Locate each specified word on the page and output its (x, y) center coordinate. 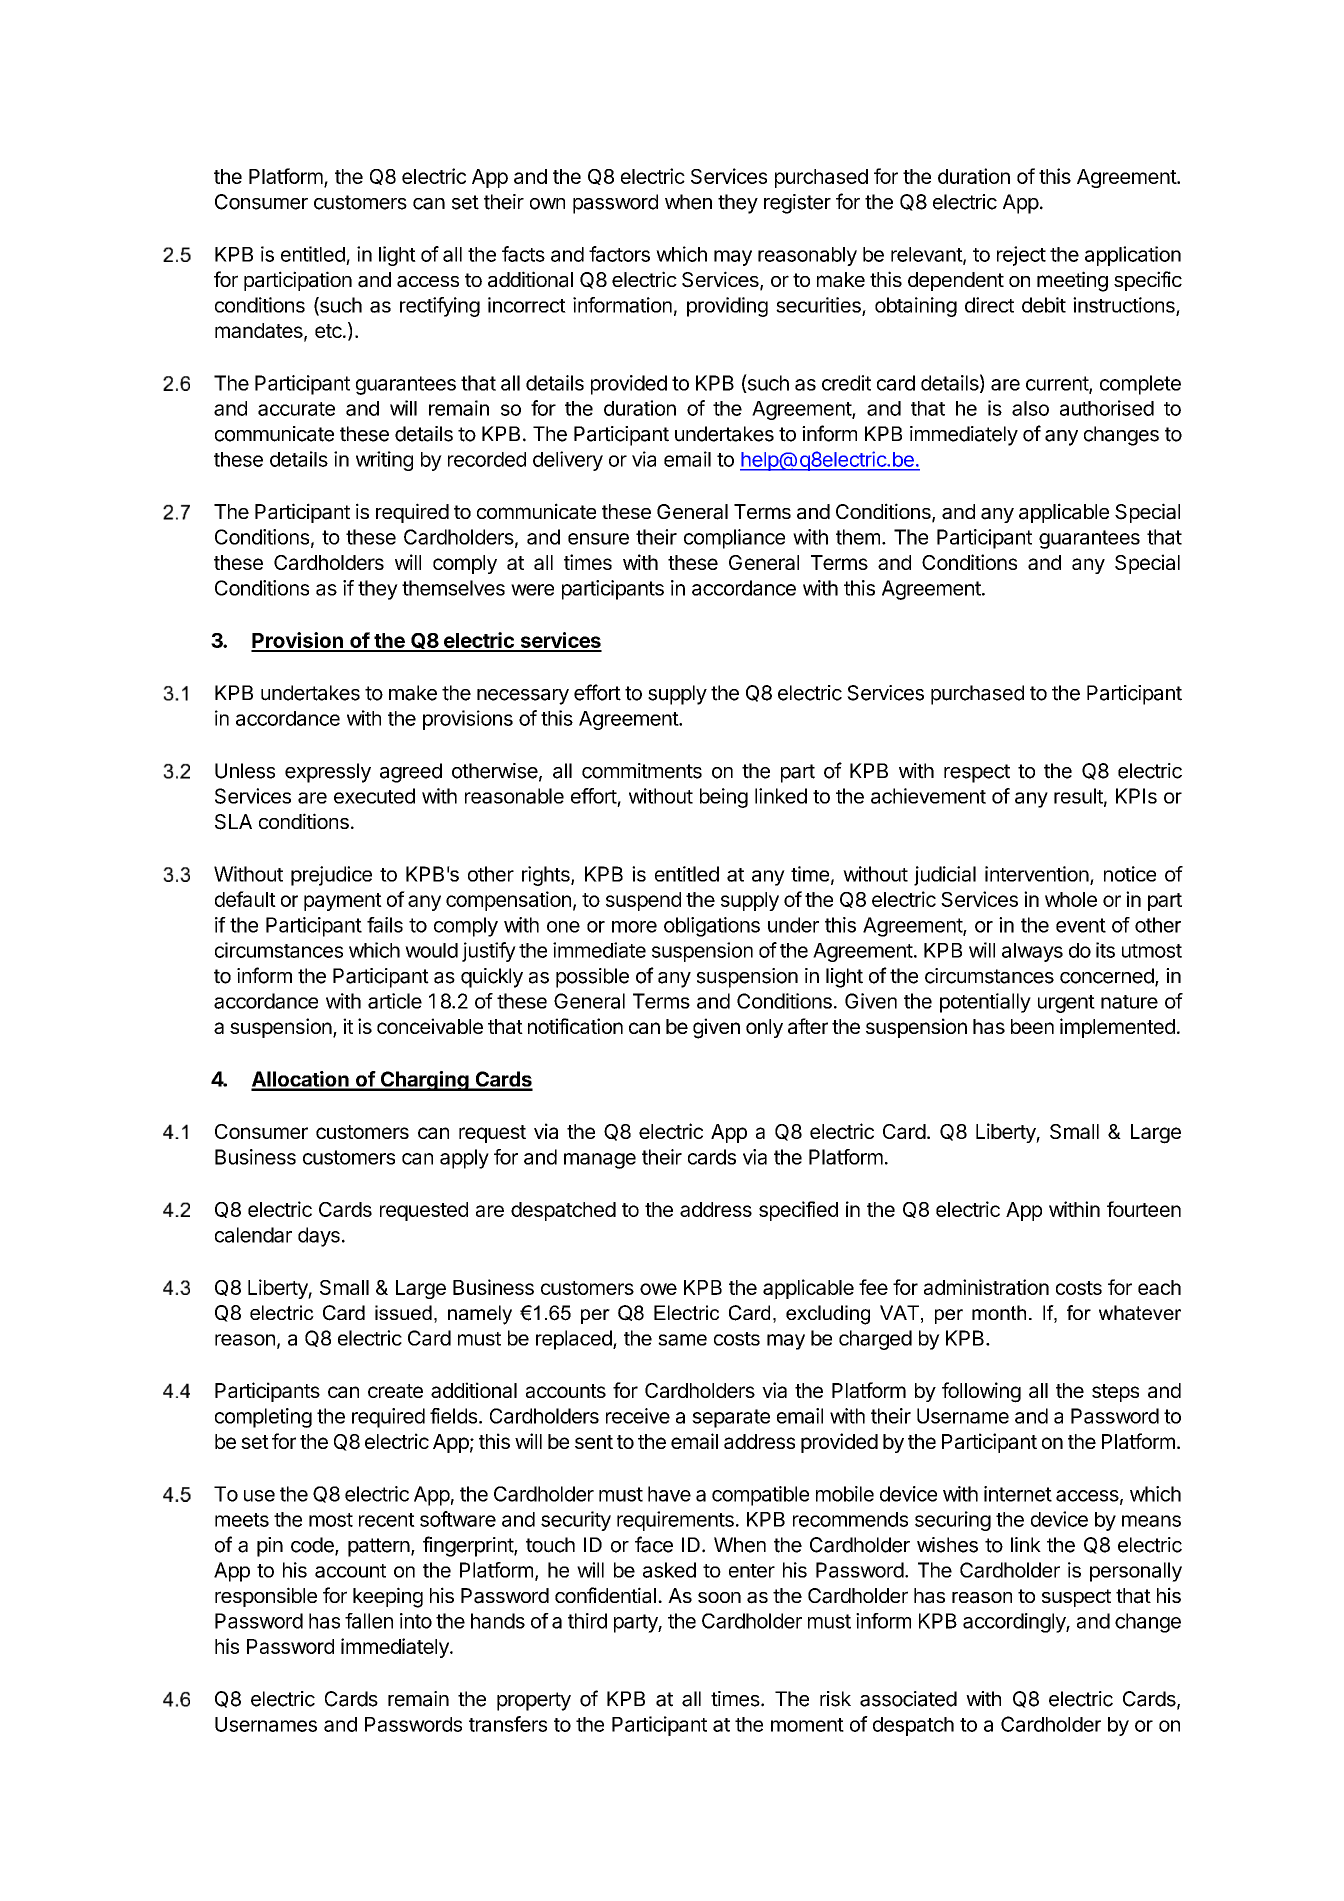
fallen (369, 1621)
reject (1021, 256)
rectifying (440, 307)
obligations (712, 927)
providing (727, 307)
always (1032, 952)
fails (385, 925)
